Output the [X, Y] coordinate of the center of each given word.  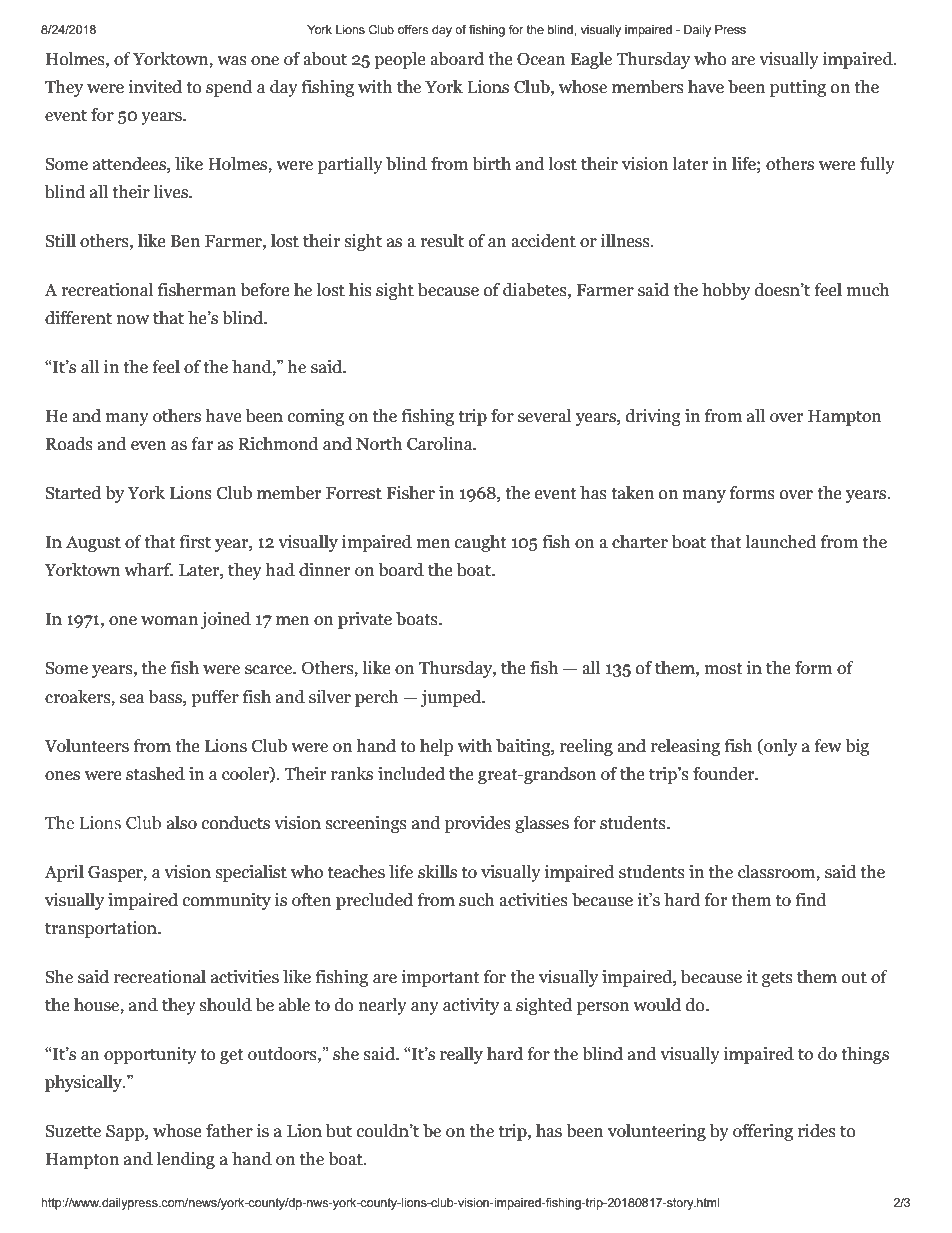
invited [155, 87]
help [436, 747]
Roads [69, 444]
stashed [155, 774]
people [400, 60]
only [779, 747]
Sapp [126, 1132]
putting [798, 88]
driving [653, 417]
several [544, 416]
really [461, 1055]
